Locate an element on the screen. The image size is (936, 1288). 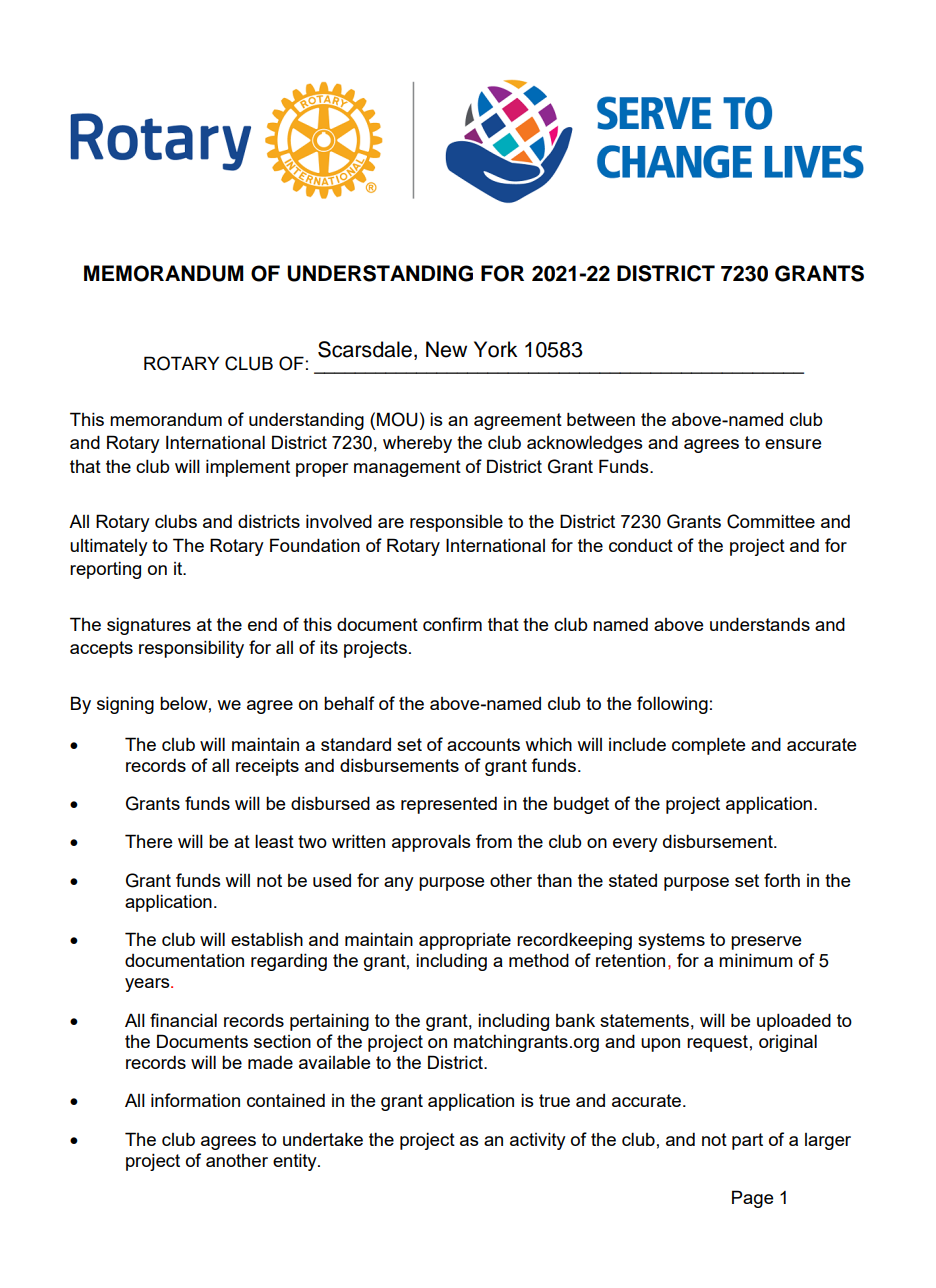
ensure is located at coordinates (793, 444).
